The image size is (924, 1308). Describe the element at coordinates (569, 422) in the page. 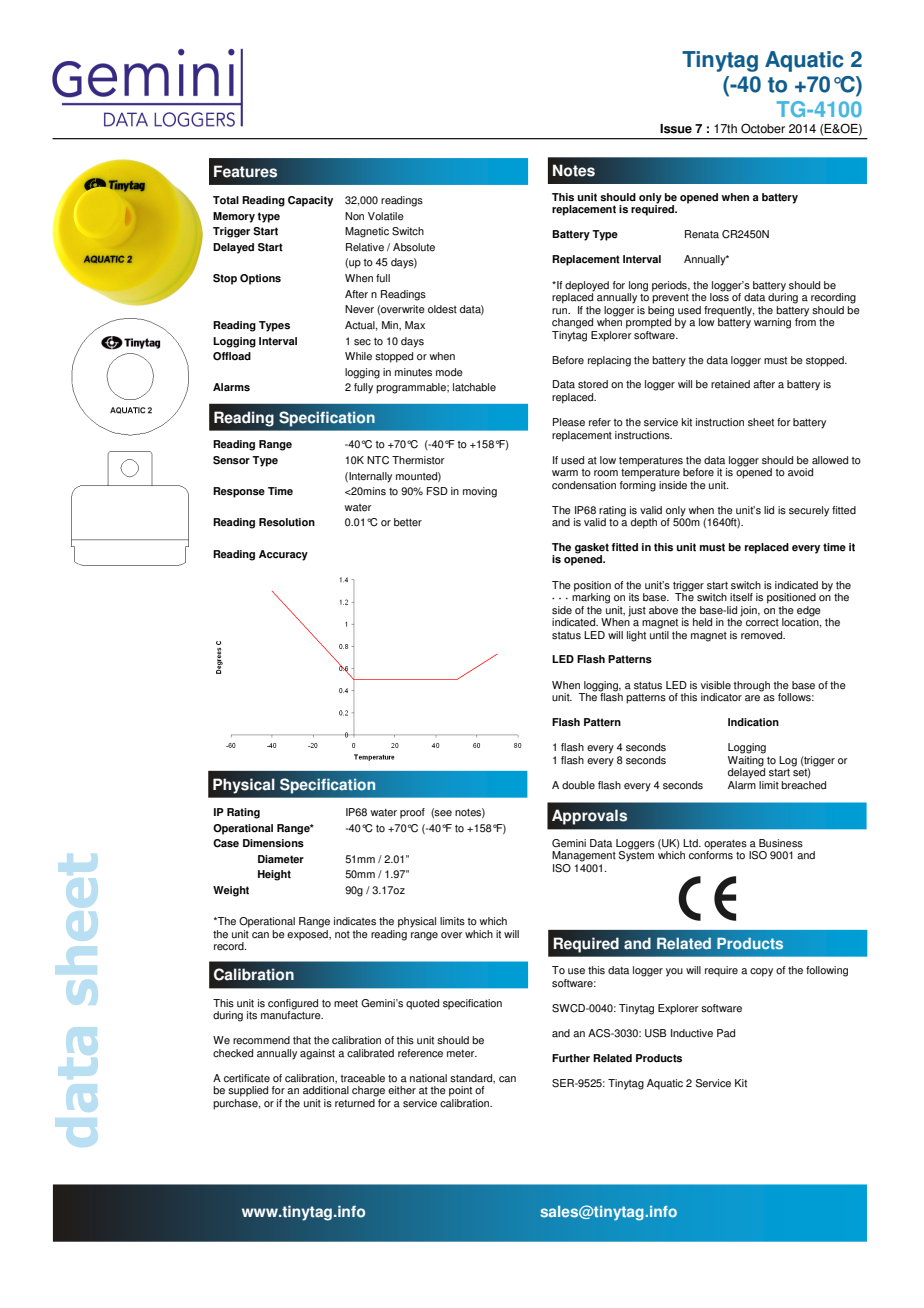

I see `Please` at that location.
